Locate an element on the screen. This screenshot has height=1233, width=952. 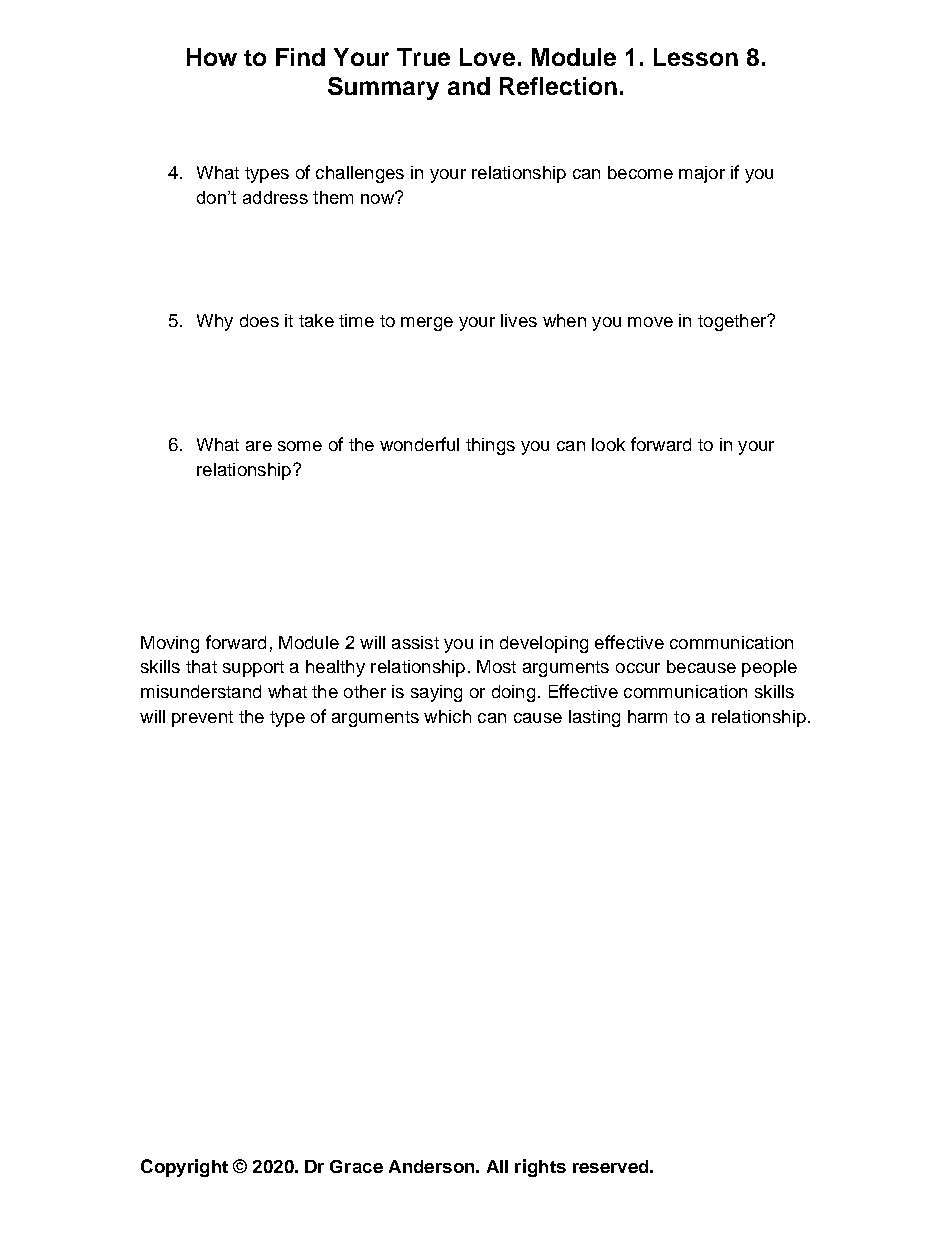
saying is located at coordinates (436, 693).
